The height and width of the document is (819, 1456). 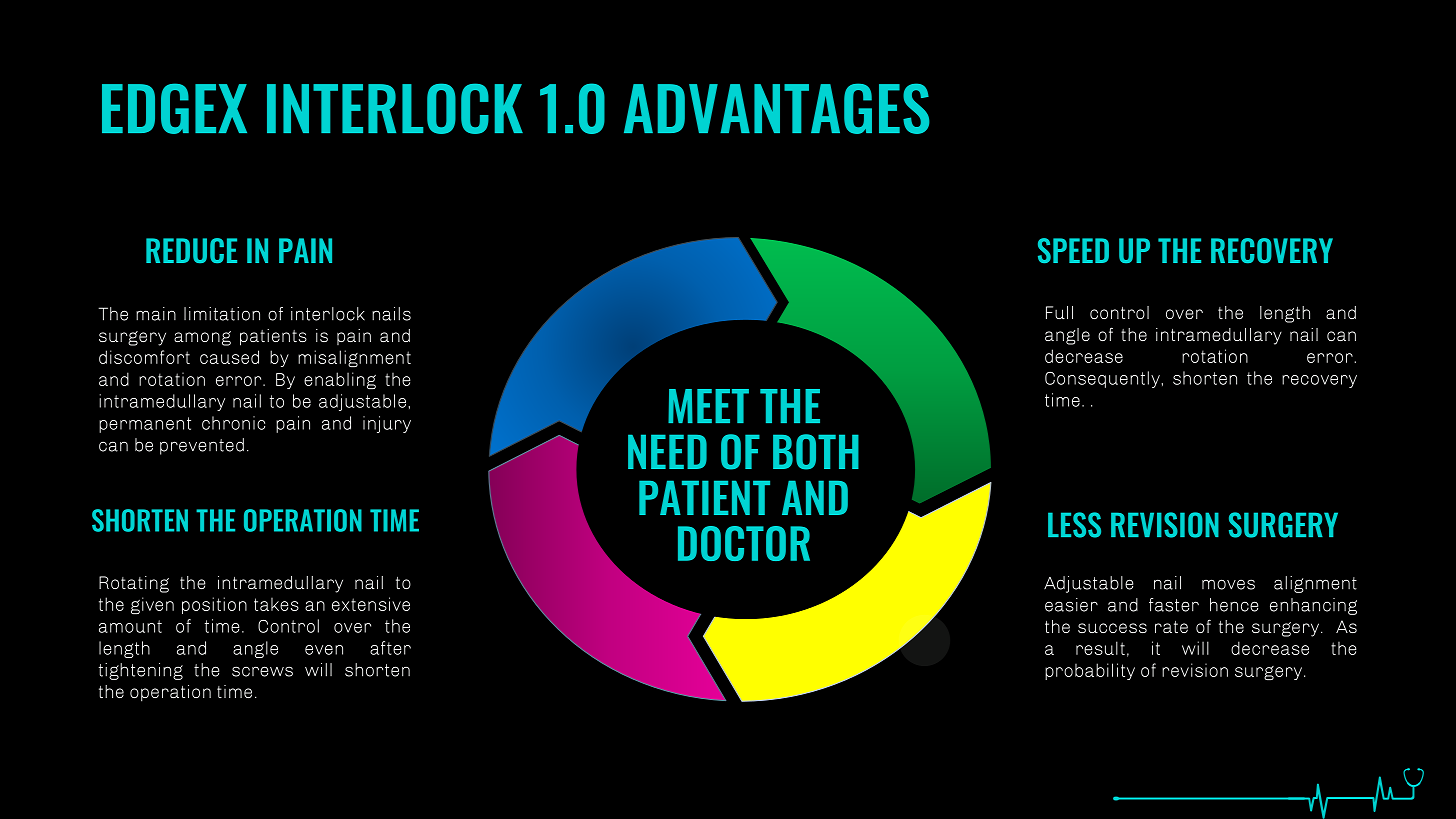 What do you see at coordinates (816, 452) in the document?
I see `BOTH` at bounding box center [816, 452].
